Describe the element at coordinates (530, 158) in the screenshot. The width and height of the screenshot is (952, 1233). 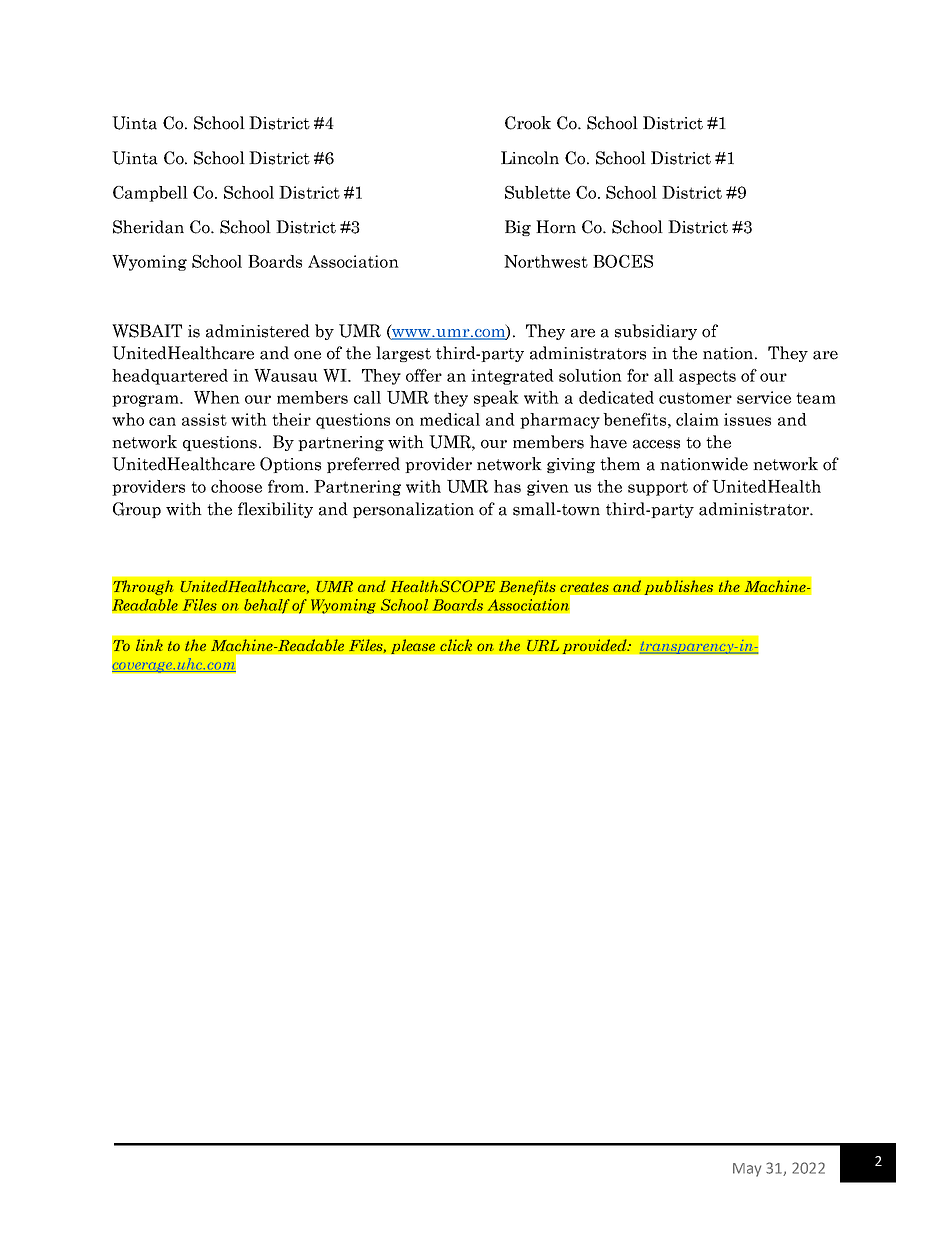
I see `Lincoln` at that location.
